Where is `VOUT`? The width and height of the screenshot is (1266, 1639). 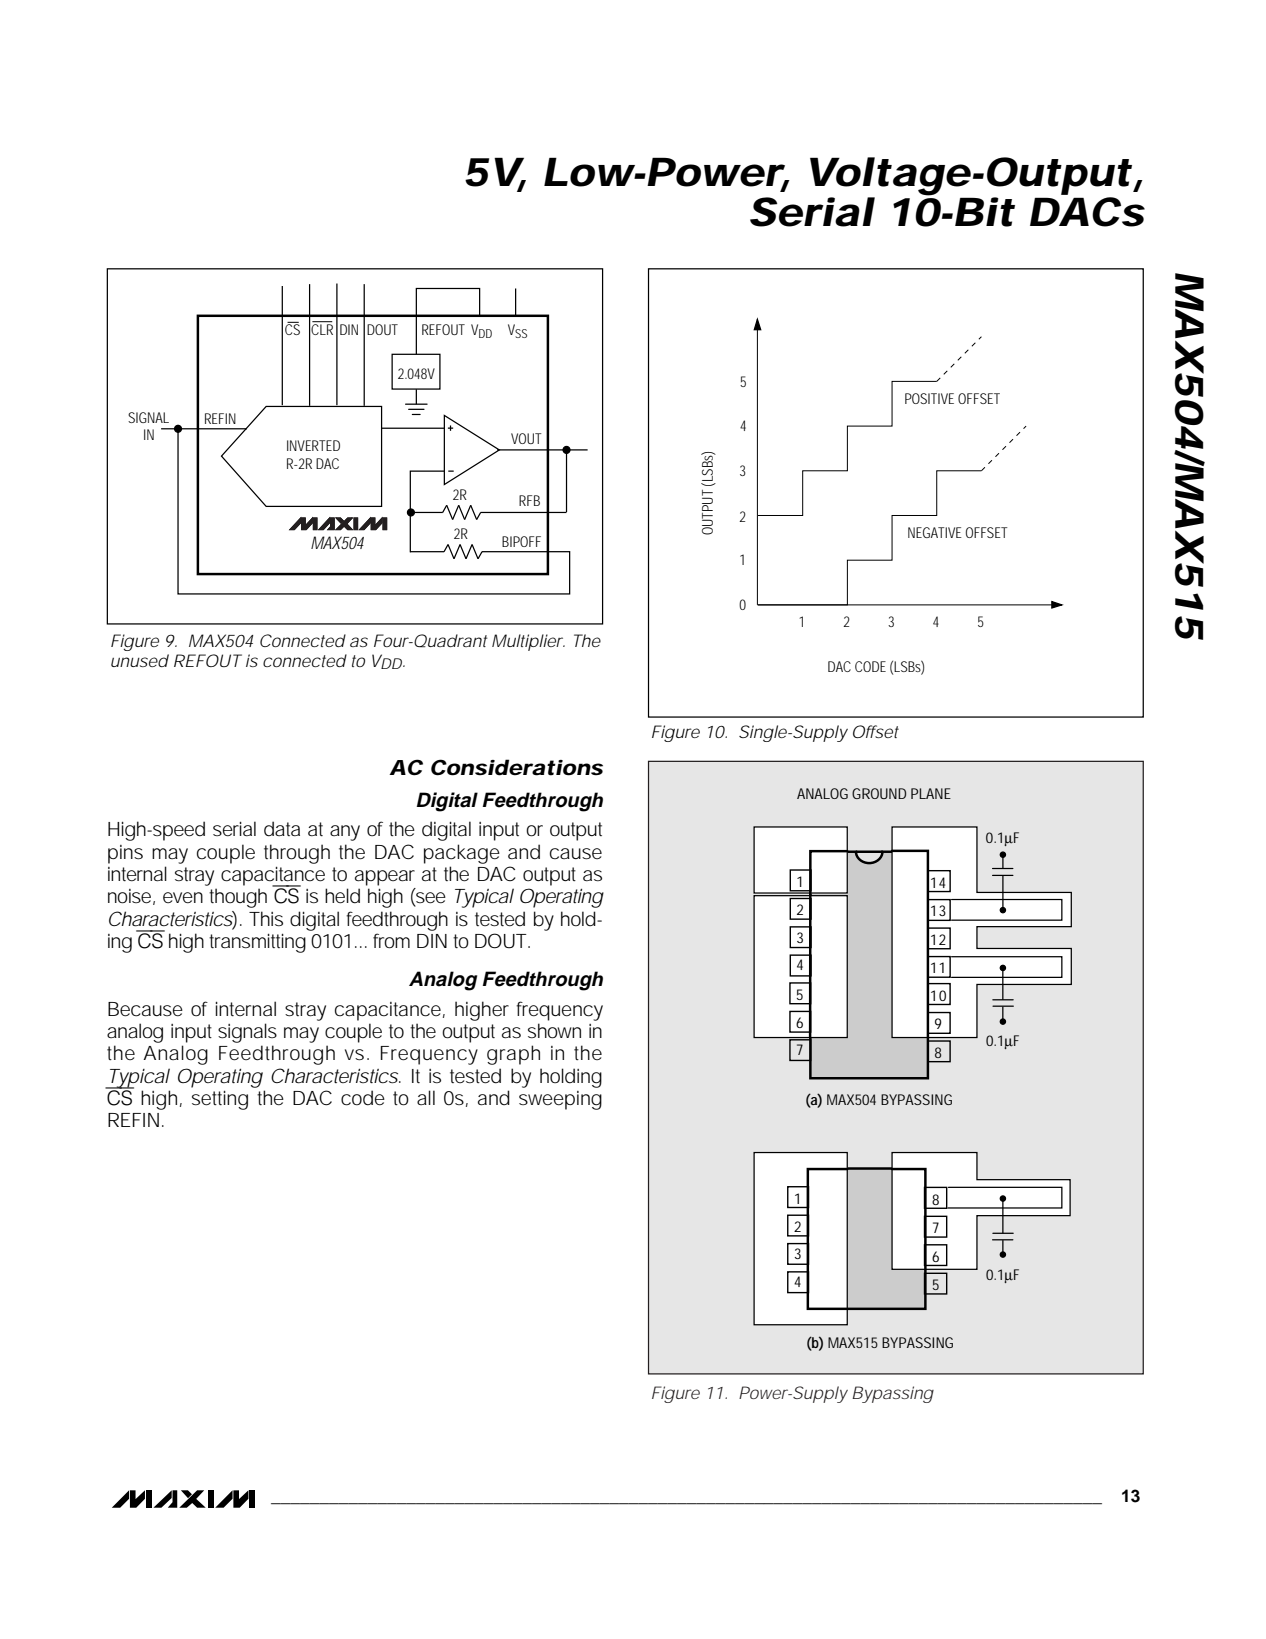 VOUT is located at coordinates (526, 438).
